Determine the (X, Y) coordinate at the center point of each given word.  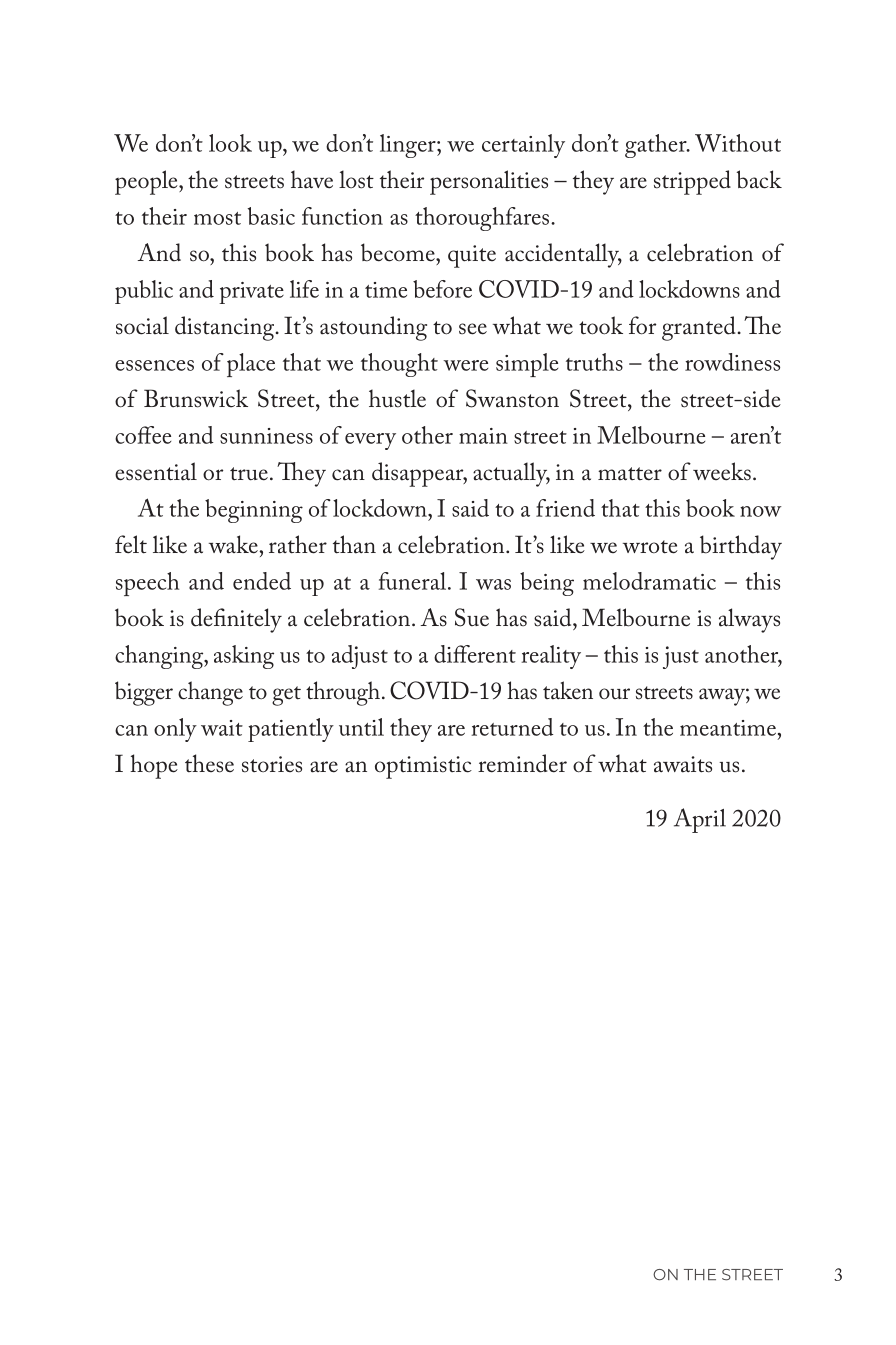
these (209, 763)
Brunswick (196, 398)
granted (699, 328)
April (700, 820)
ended (262, 581)
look (230, 143)
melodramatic (649, 581)
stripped (692, 182)
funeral (414, 581)
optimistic (423, 767)
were (465, 365)
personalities (489, 182)
